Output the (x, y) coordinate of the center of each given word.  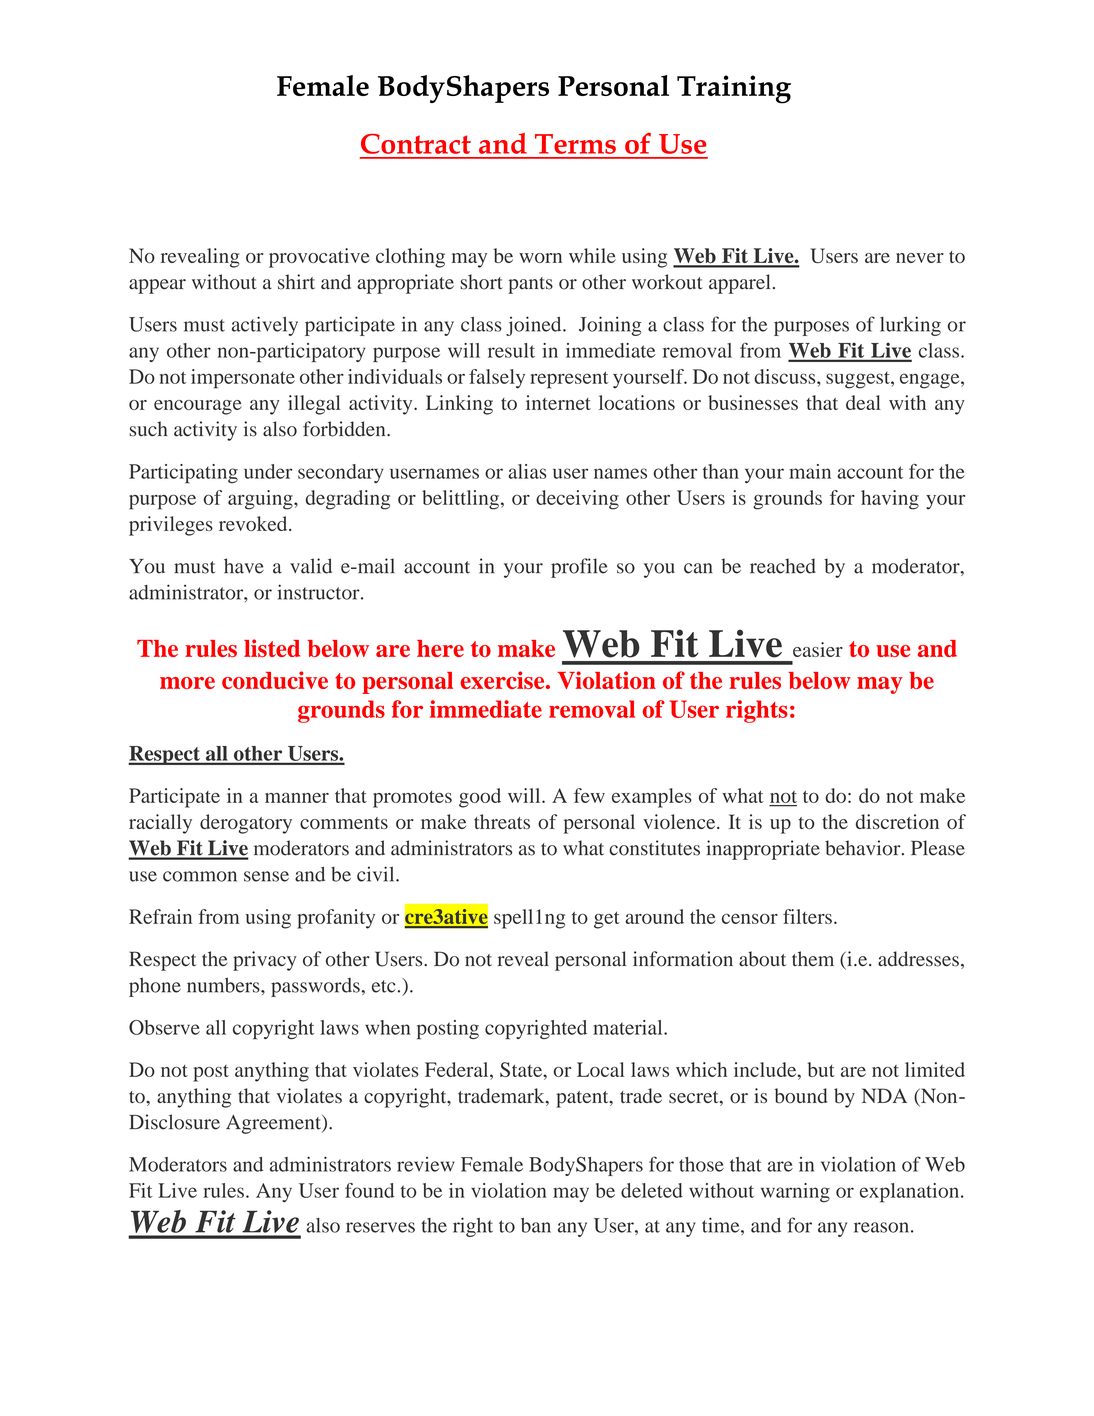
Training (734, 89)
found (369, 1190)
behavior (864, 848)
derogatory (246, 824)
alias (527, 471)
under (268, 471)
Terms (575, 144)
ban (536, 1225)
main (810, 471)
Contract (416, 144)
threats (502, 821)
